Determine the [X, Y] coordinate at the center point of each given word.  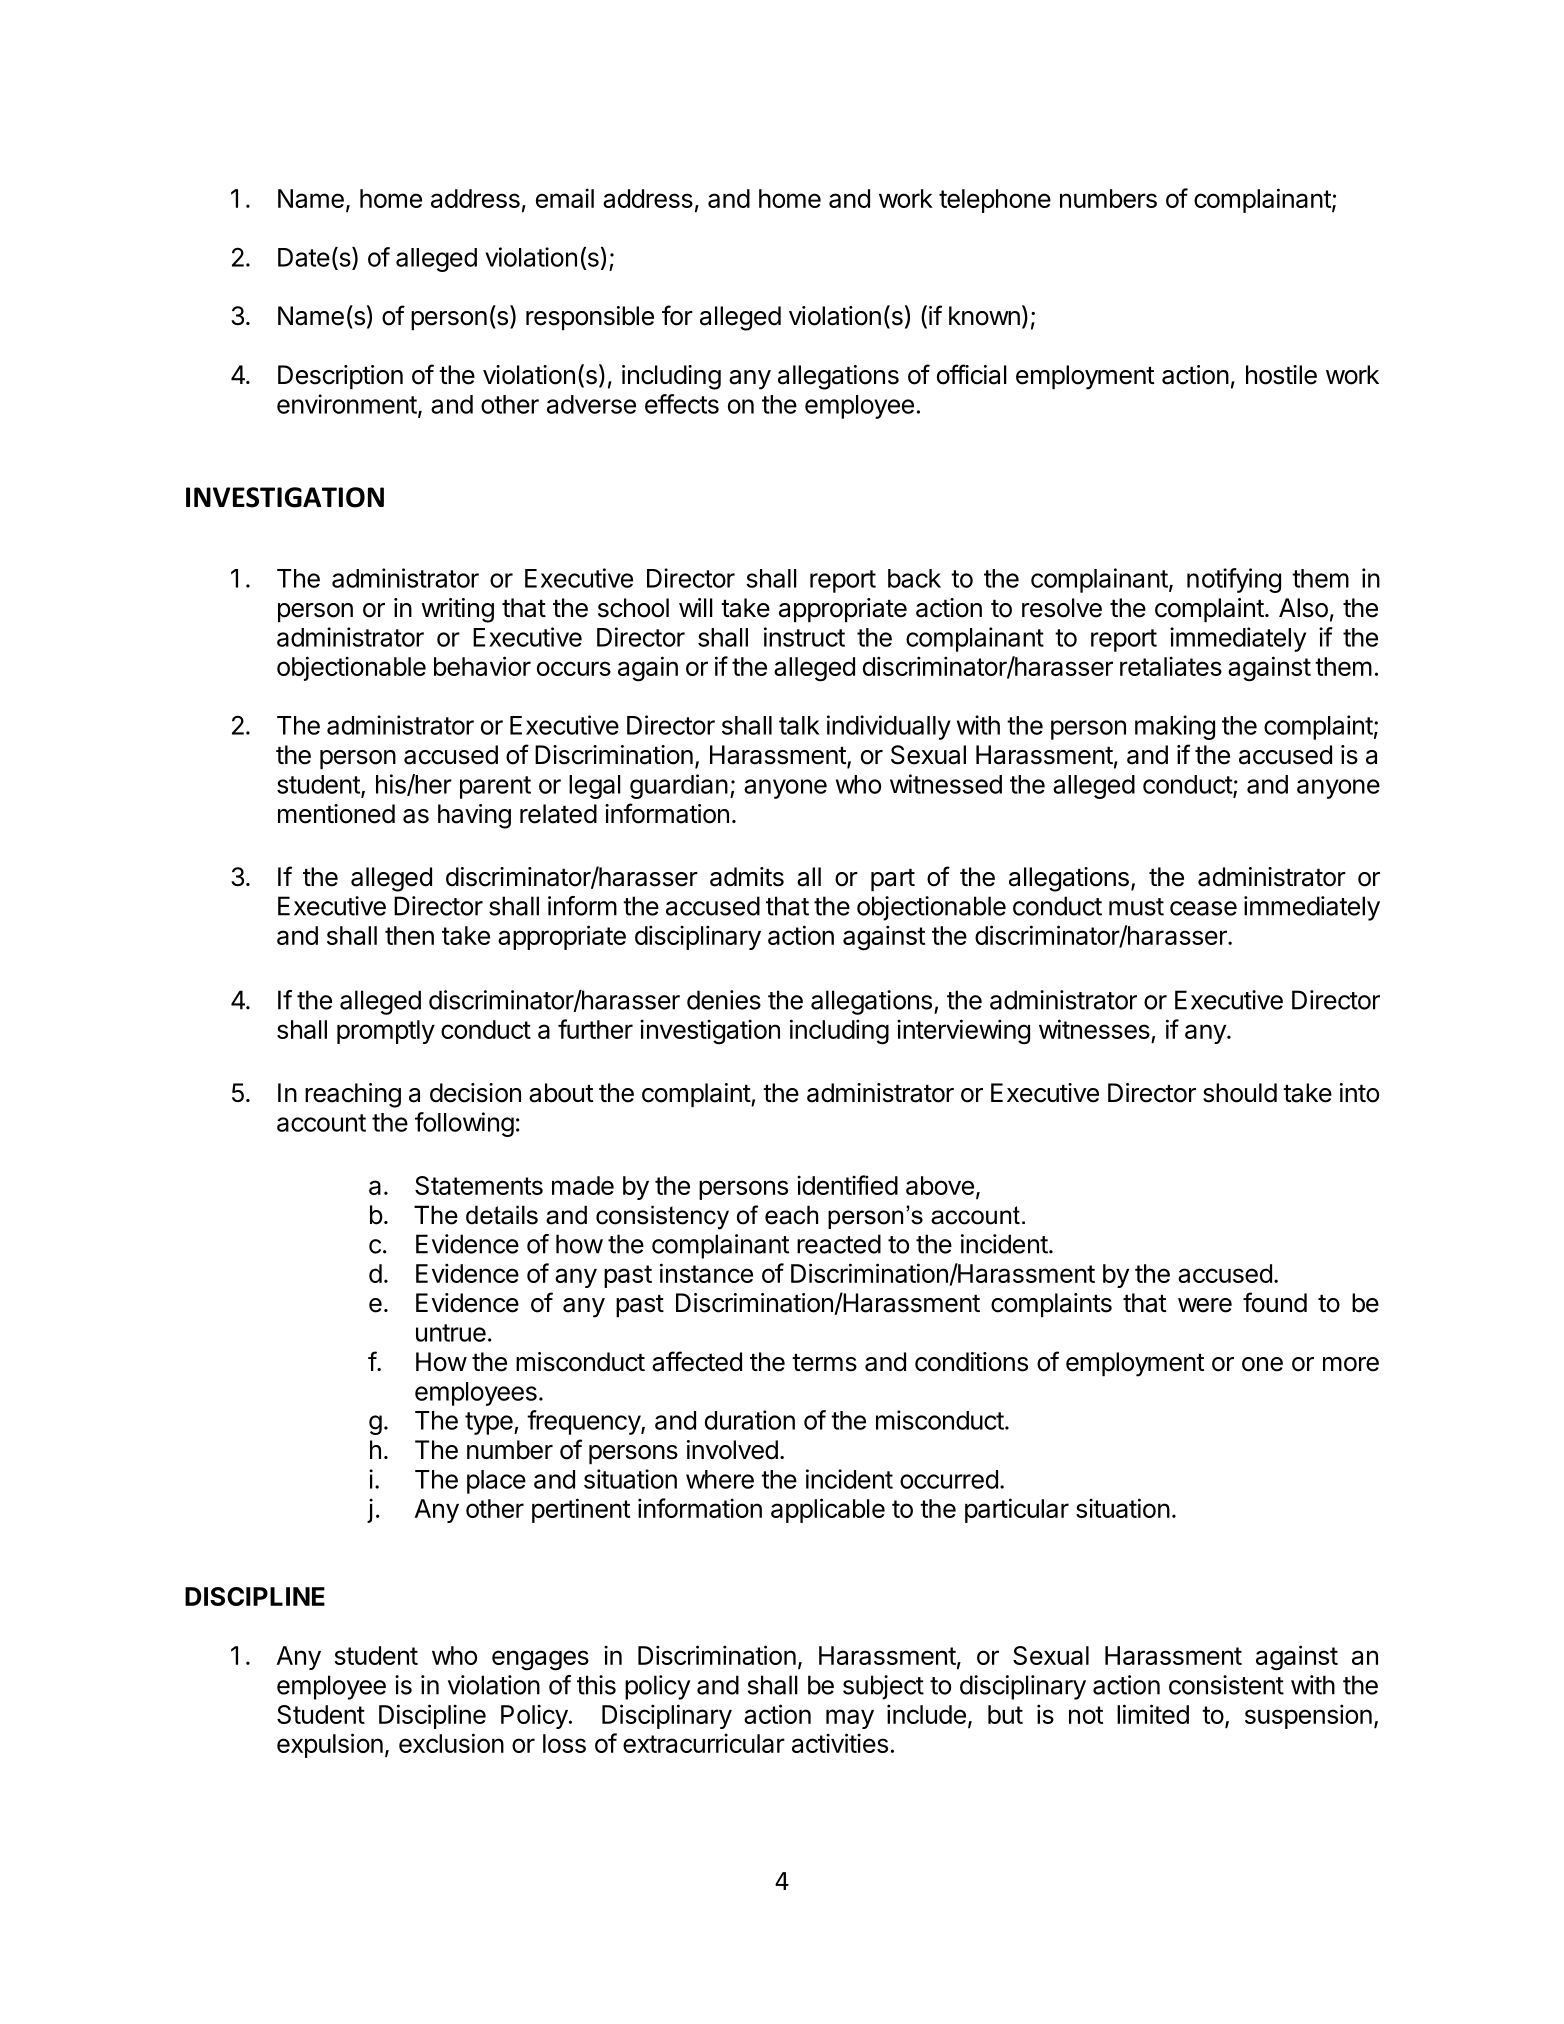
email [565, 198]
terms [824, 1362]
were [1205, 1305]
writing [457, 610]
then [409, 935]
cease [1203, 908]
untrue [451, 1333]
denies [724, 1000]
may [850, 1719]
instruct [804, 637]
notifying [1234, 580]
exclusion [451, 1743]
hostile [1281, 375]
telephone [995, 201]
